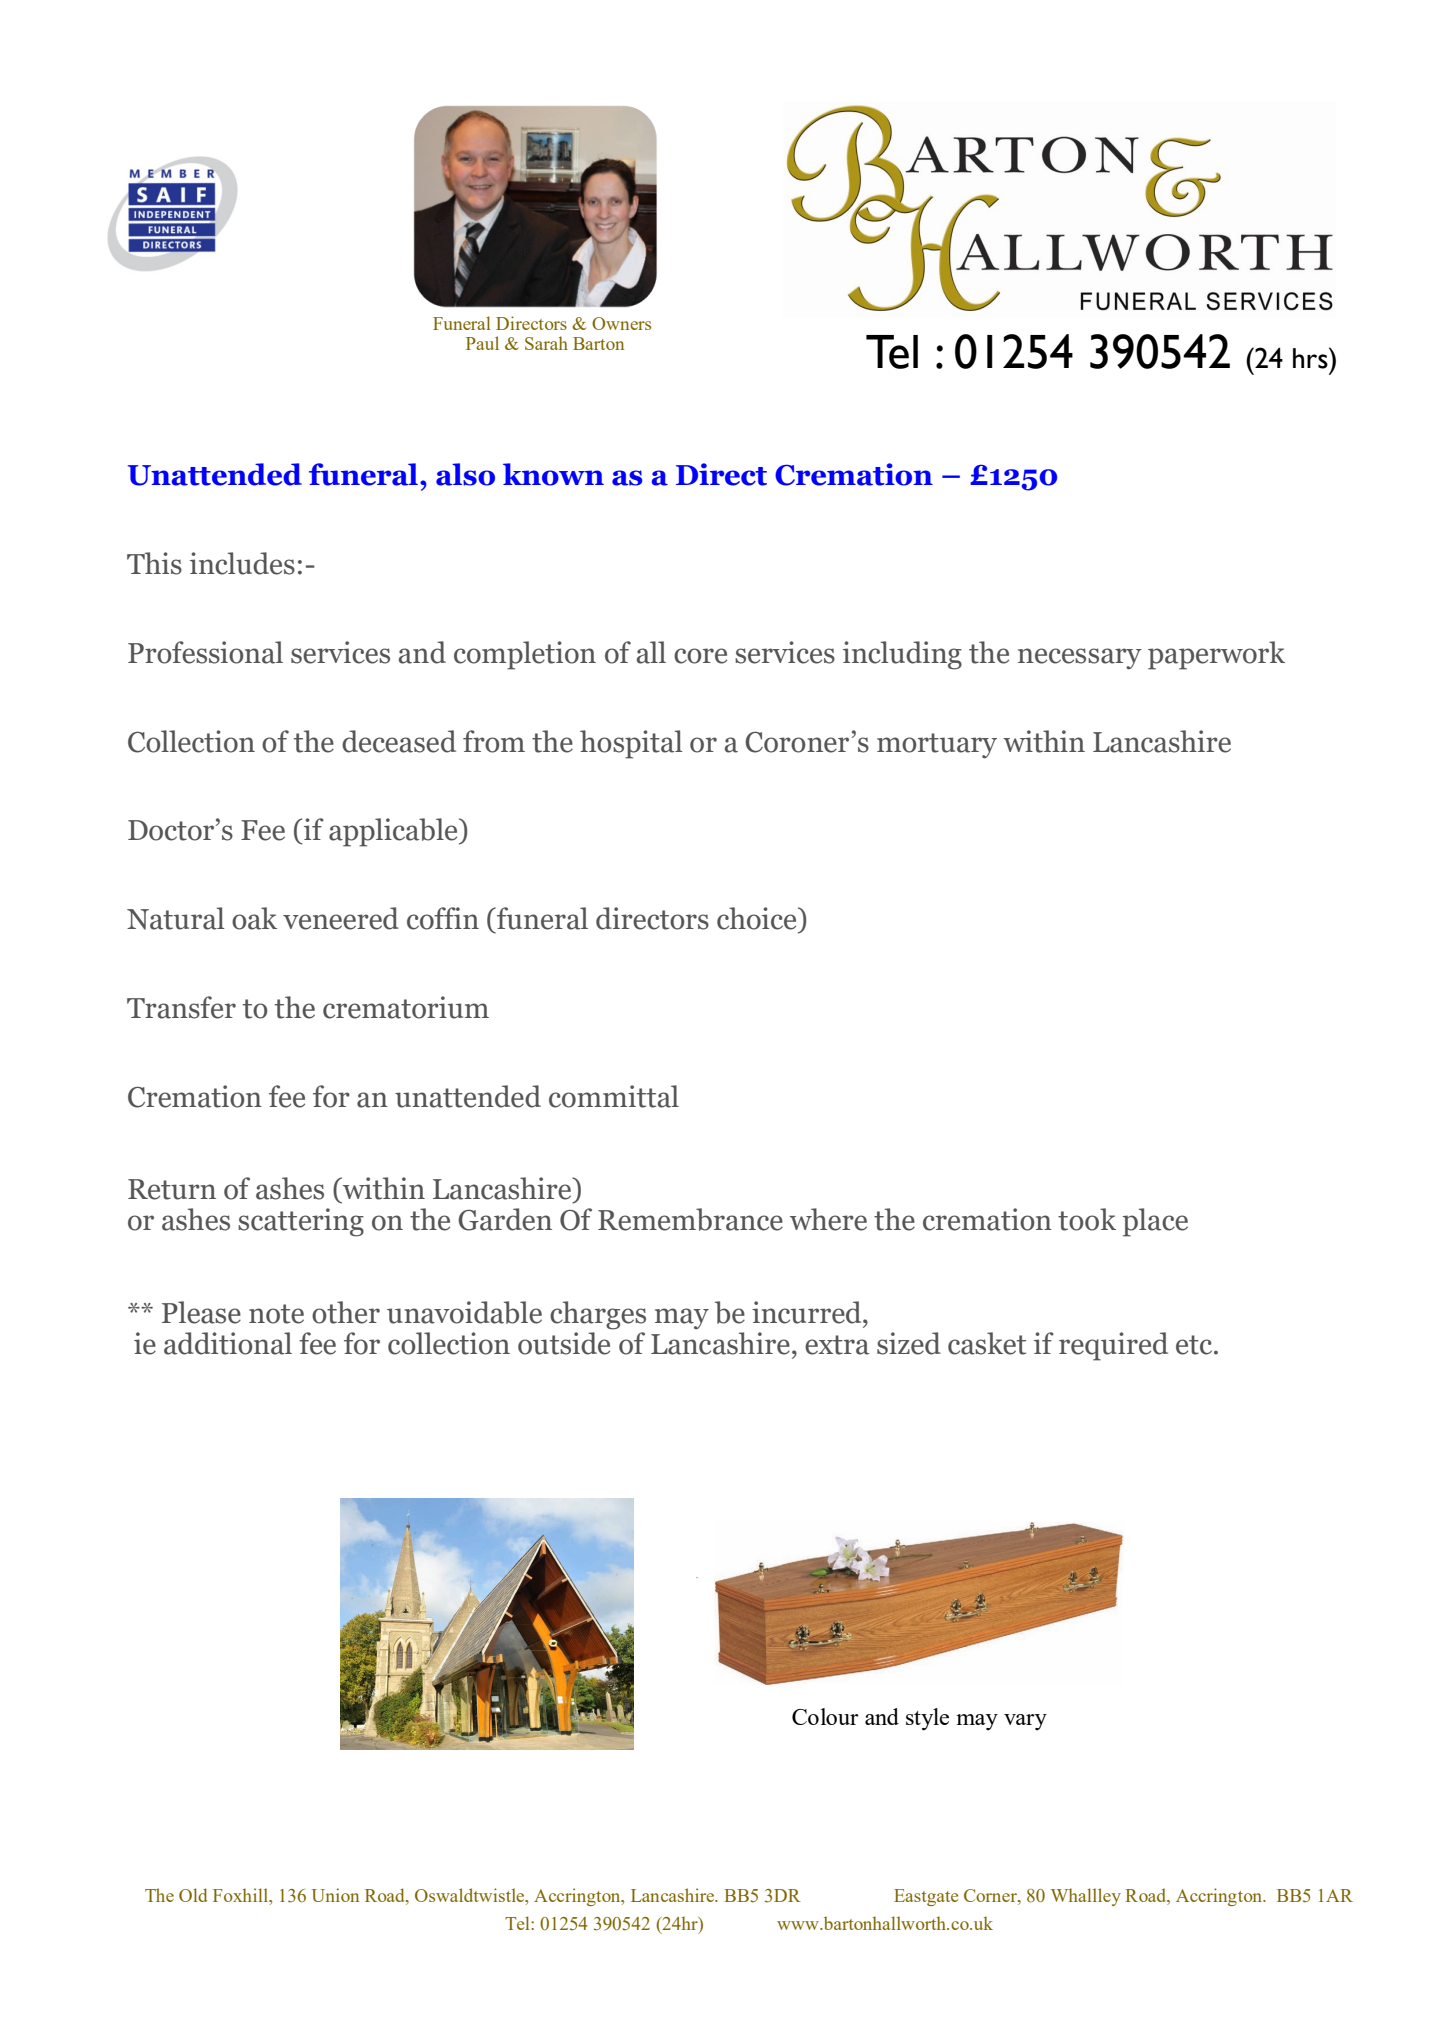 The image size is (1431, 2024). I want to click on Union, so click(335, 1895).
